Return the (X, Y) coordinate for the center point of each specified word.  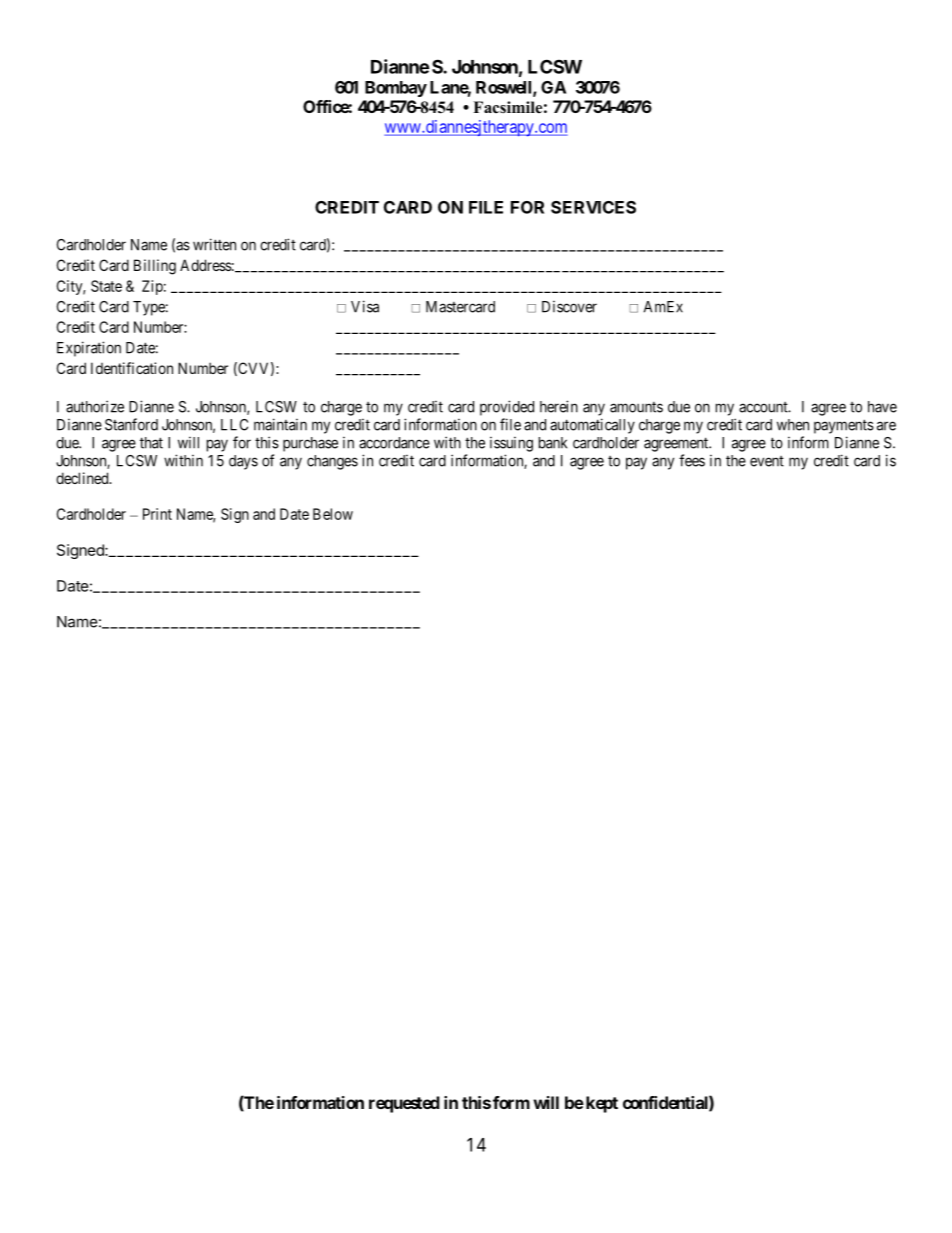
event (767, 461)
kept (600, 1104)
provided (507, 408)
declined (83, 478)
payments (844, 426)
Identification (132, 368)
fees (692, 460)
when (793, 425)
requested (404, 1104)
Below (333, 514)
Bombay (396, 89)
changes (332, 462)
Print (157, 514)
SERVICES (593, 207)
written (214, 244)
